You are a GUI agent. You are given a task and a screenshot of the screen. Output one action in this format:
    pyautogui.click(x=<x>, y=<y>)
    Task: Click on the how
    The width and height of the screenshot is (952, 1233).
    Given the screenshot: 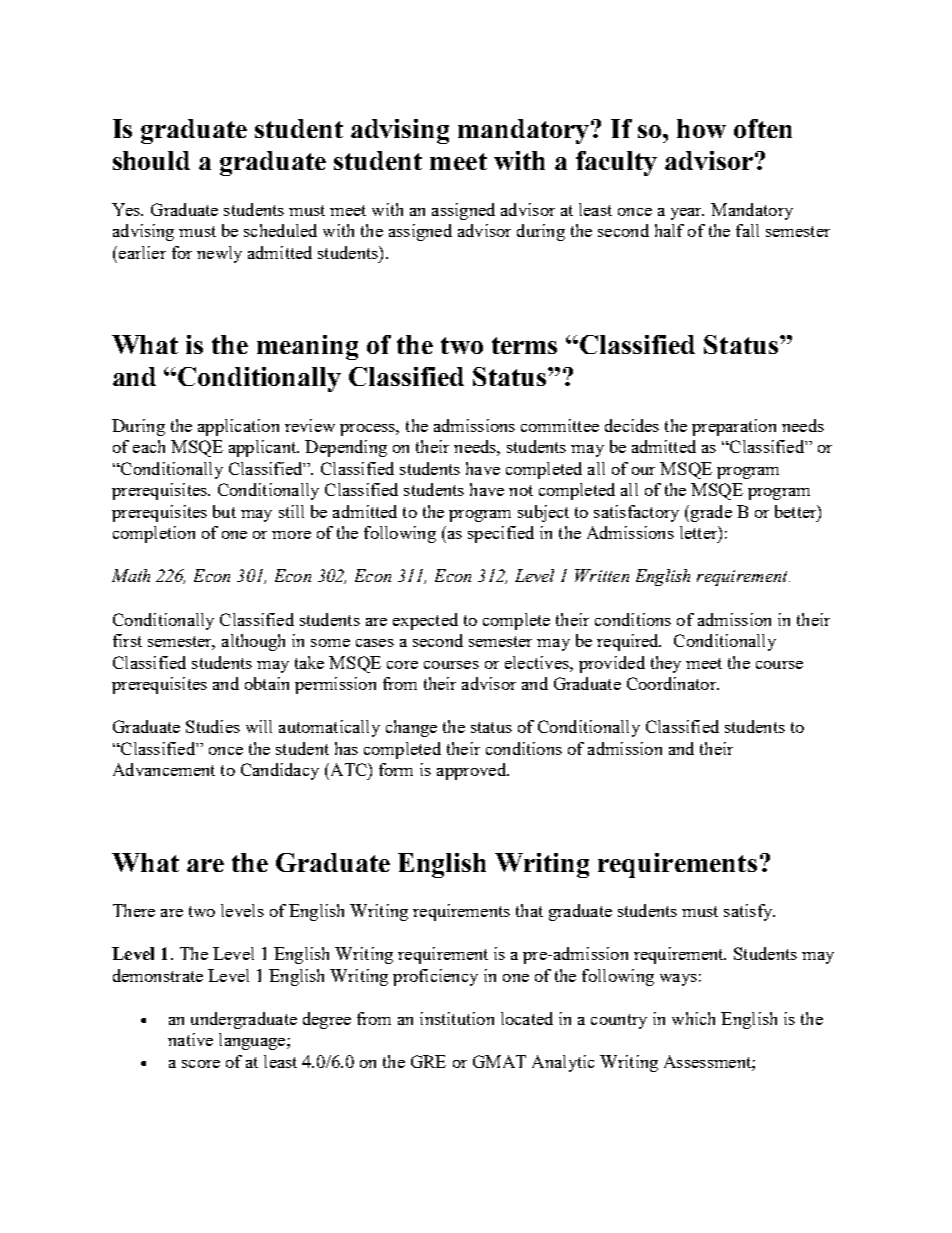 What is the action you would take?
    pyautogui.click(x=701, y=128)
